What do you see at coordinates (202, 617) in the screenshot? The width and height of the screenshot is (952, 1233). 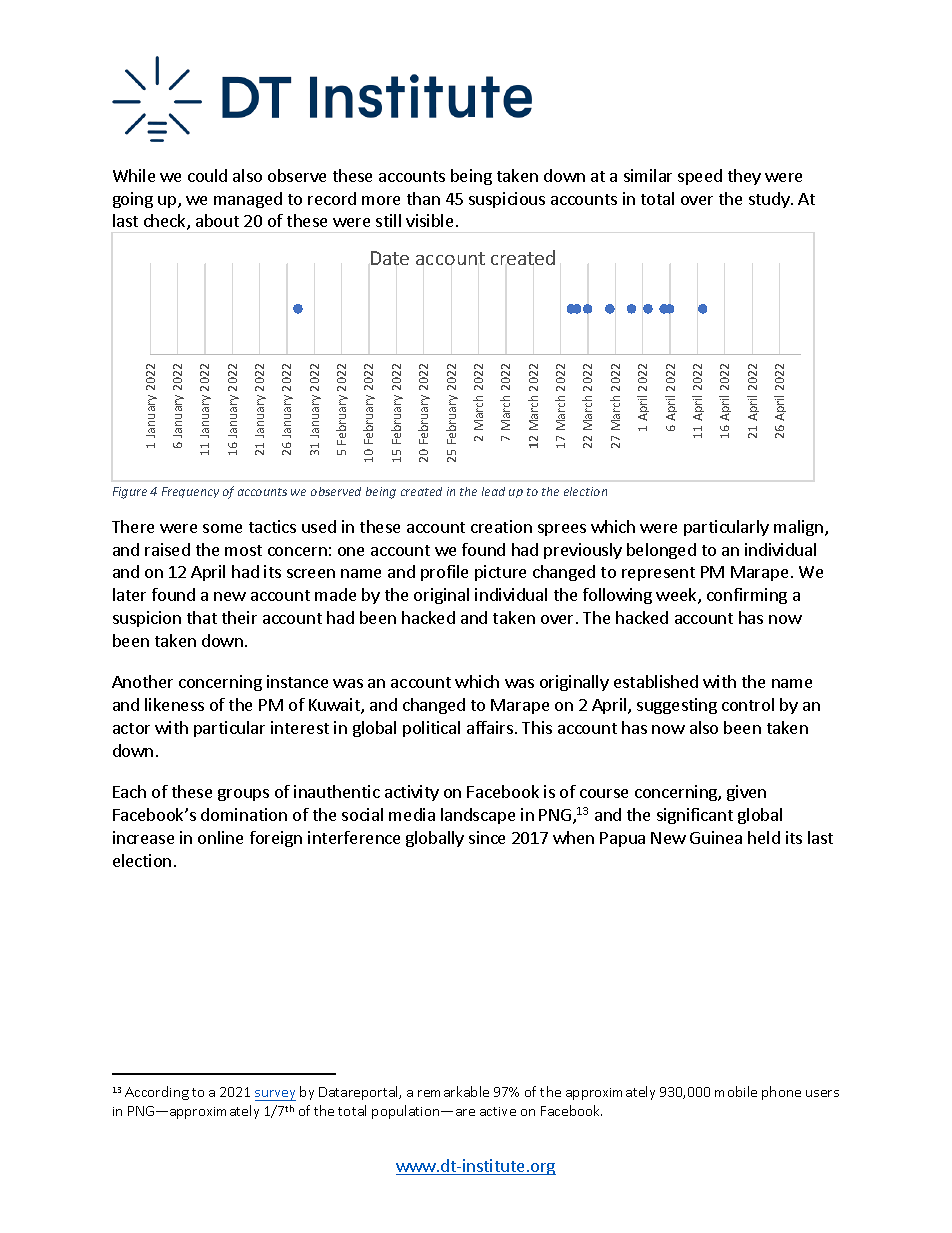 I see `that` at bounding box center [202, 617].
